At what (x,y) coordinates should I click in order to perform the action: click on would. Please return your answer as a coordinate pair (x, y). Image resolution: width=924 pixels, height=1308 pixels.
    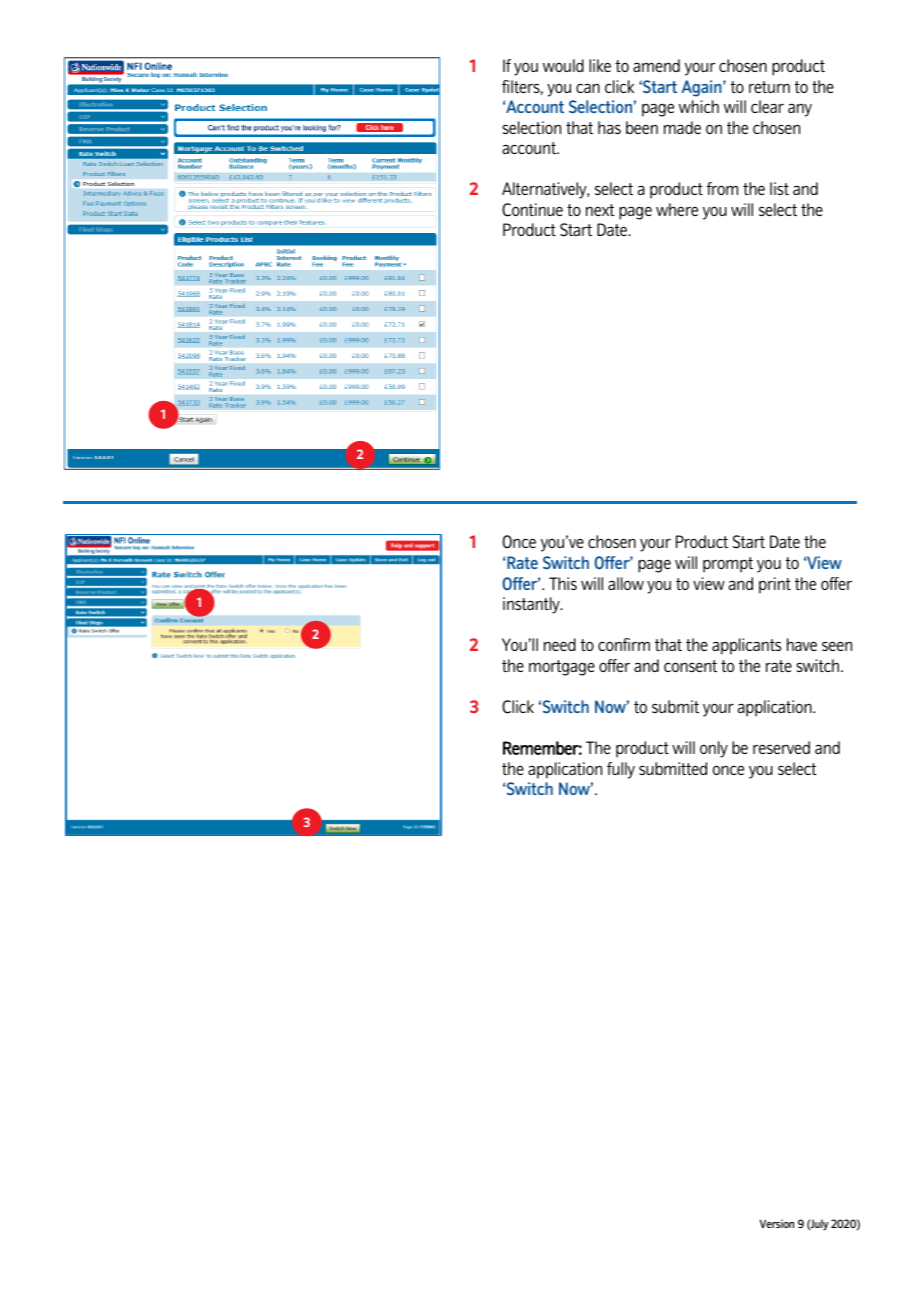
    Looking at the image, I should click on (563, 65).
